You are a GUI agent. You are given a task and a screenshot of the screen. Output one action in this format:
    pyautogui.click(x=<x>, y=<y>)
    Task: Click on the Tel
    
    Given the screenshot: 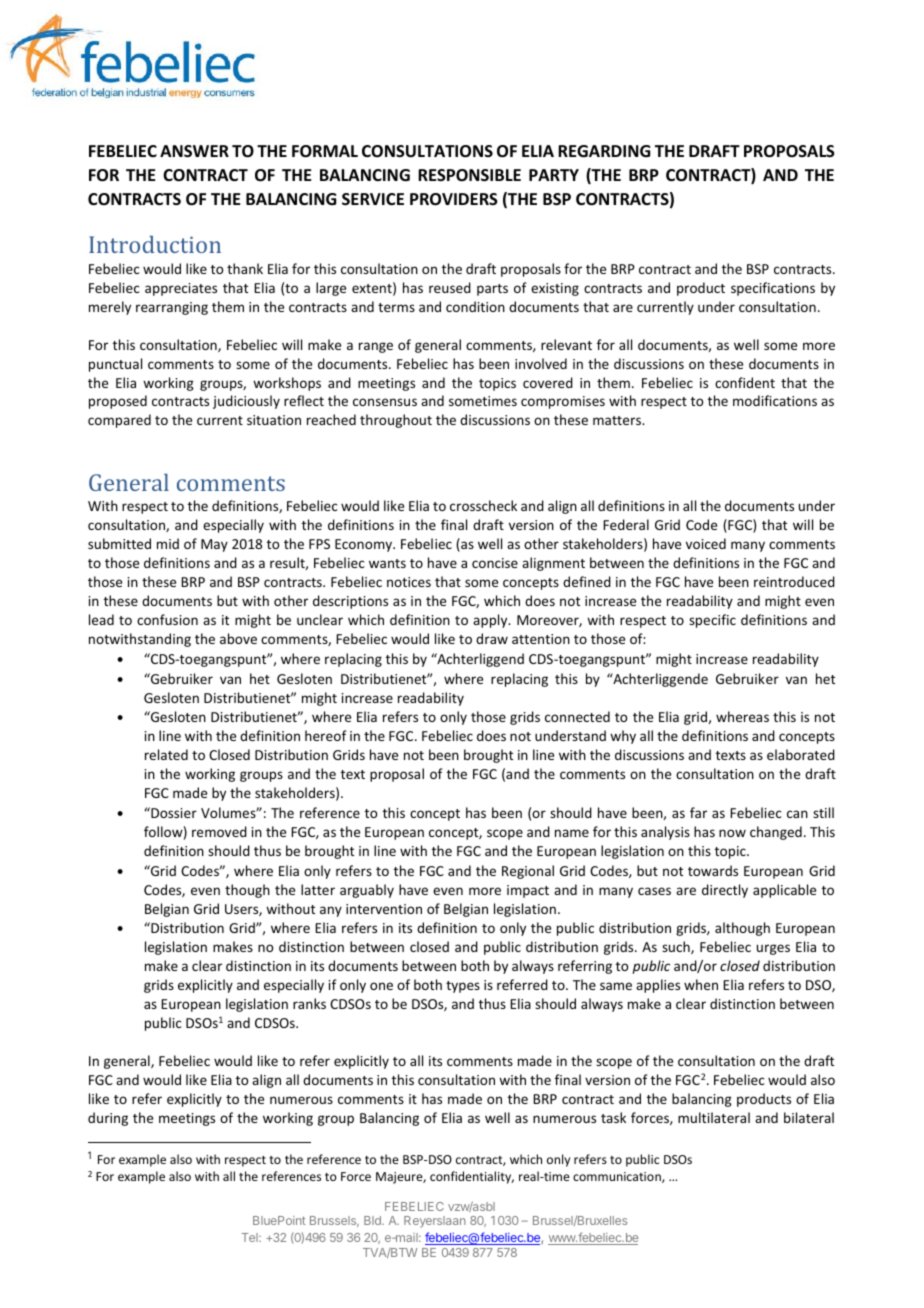 What is the action you would take?
    pyautogui.click(x=250, y=1237)
